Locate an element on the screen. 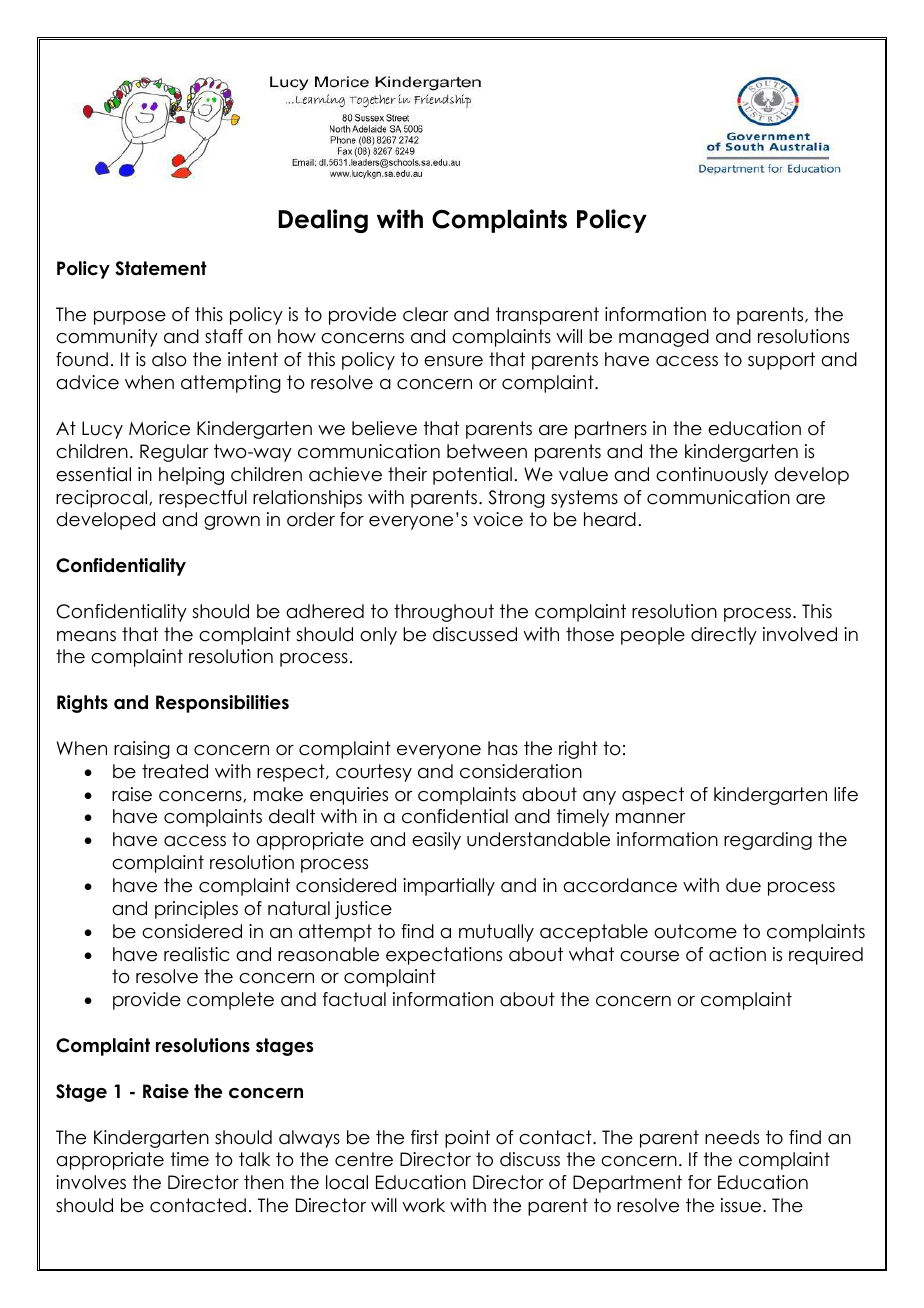 The height and width of the screenshot is (1308, 924). helping is located at coordinates (191, 476).
